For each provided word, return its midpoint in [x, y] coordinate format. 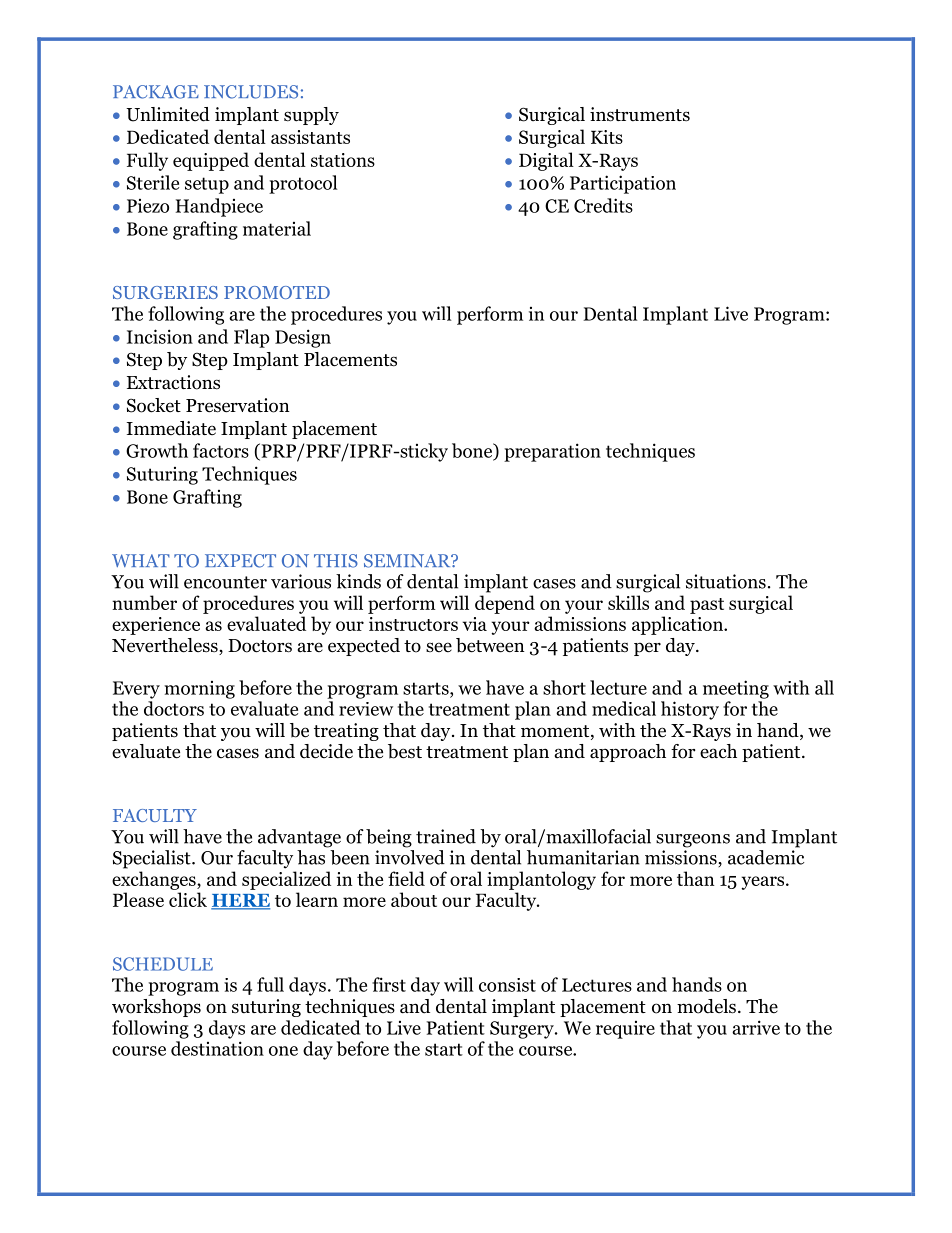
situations [726, 581]
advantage [299, 838]
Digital [546, 161]
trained [446, 836]
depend [505, 604]
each [718, 751]
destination [217, 1048]
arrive [756, 1027]
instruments [640, 114]
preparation [552, 452]
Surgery [523, 1030]
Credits [603, 205]
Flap [252, 338]
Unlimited [168, 114]
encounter [225, 582]
